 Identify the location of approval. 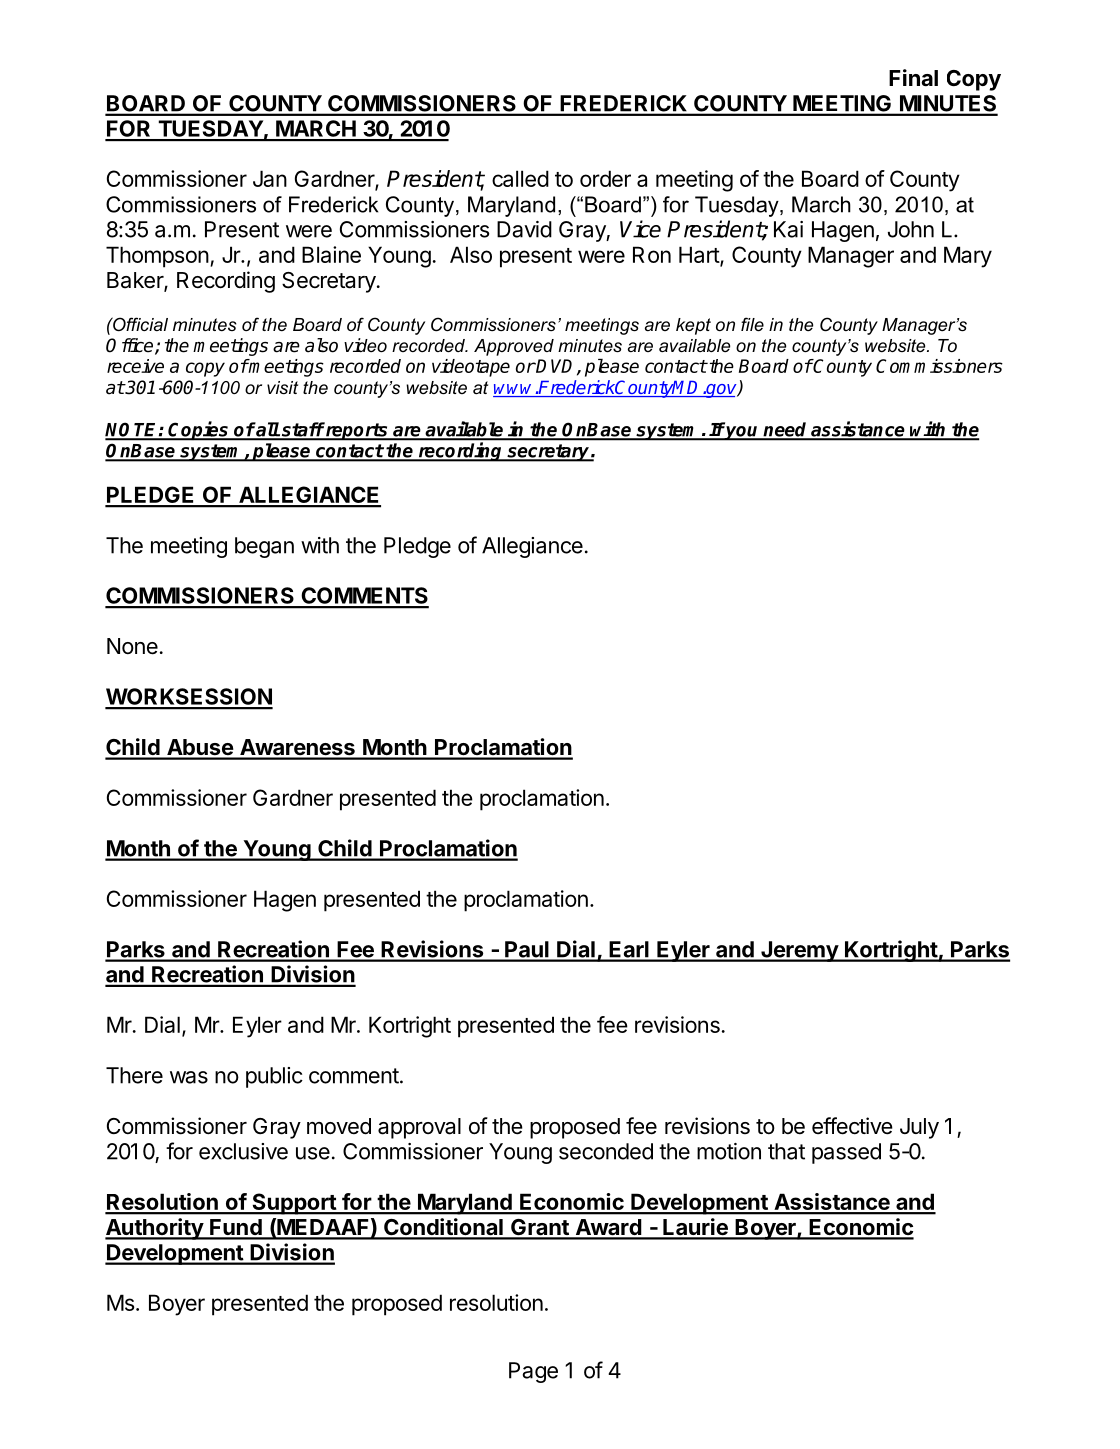
(419, 1128).
